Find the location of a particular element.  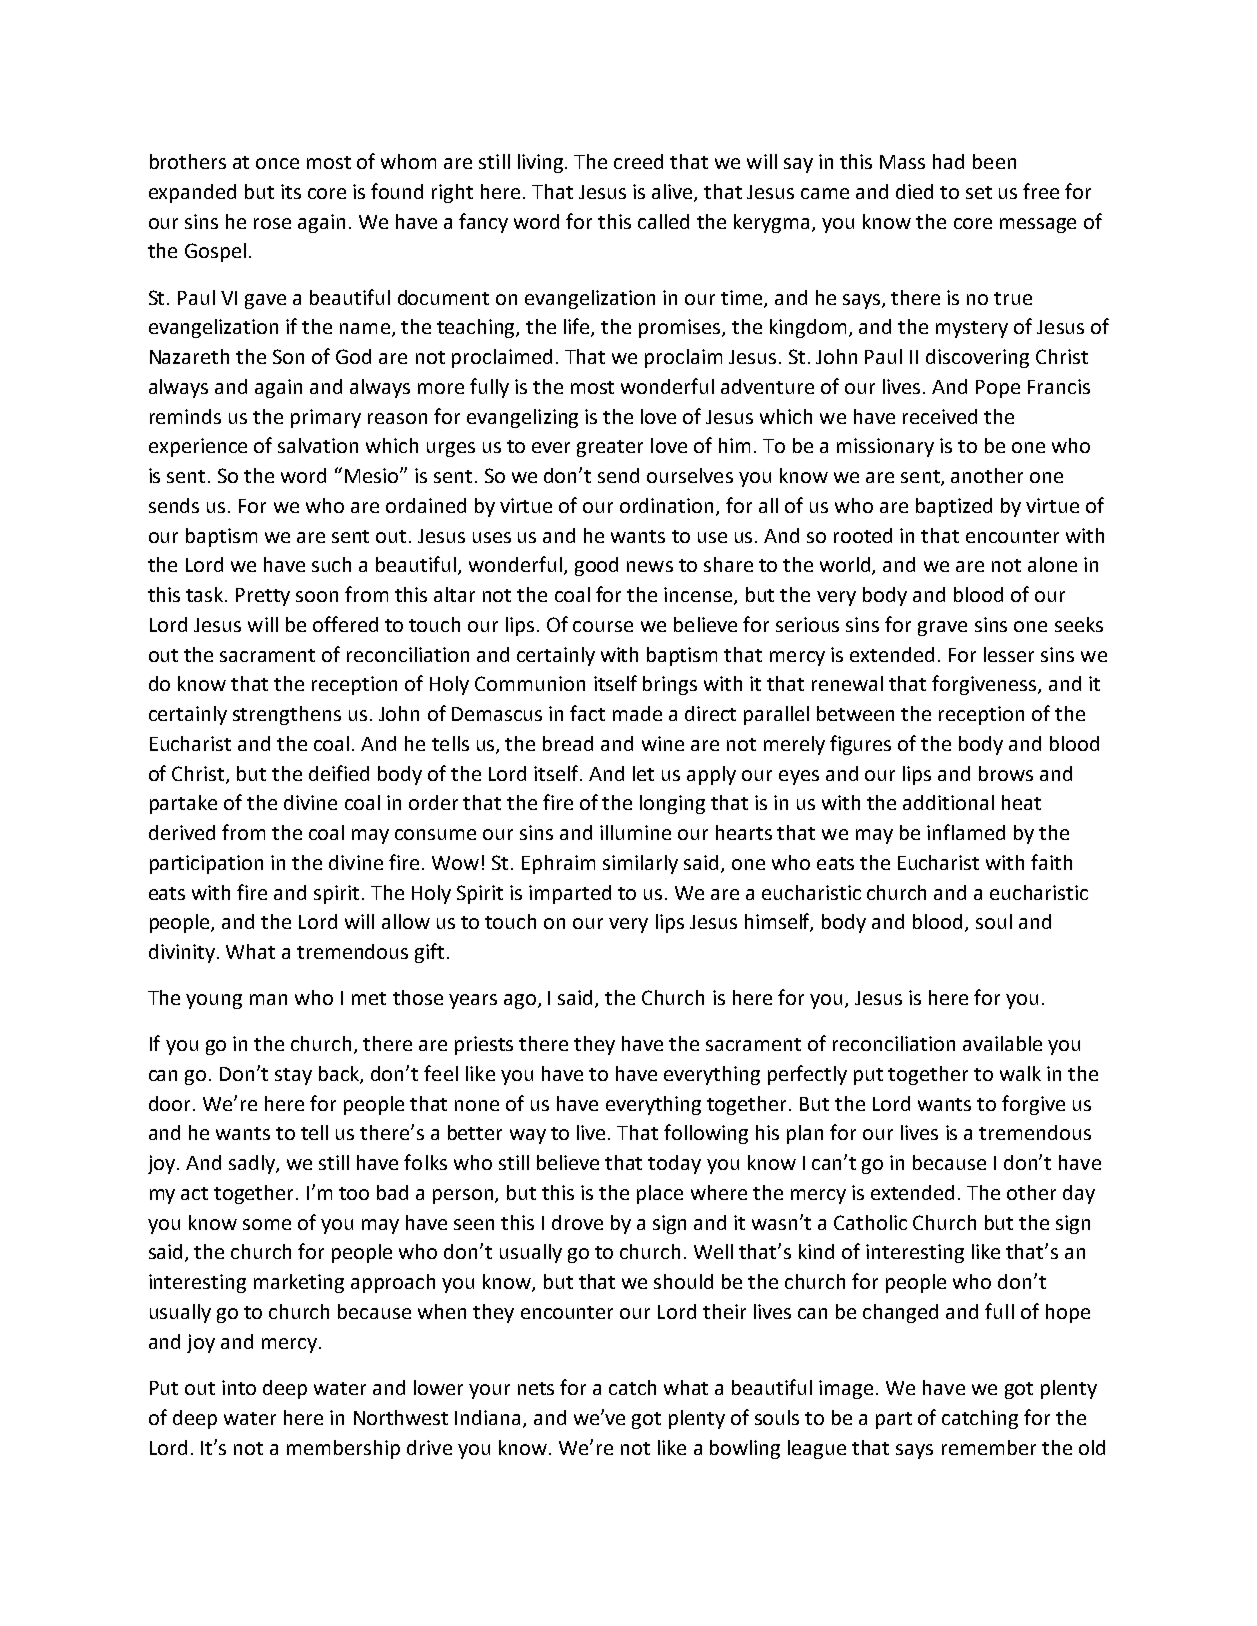

available is located at coordinates (1002, 1043).
